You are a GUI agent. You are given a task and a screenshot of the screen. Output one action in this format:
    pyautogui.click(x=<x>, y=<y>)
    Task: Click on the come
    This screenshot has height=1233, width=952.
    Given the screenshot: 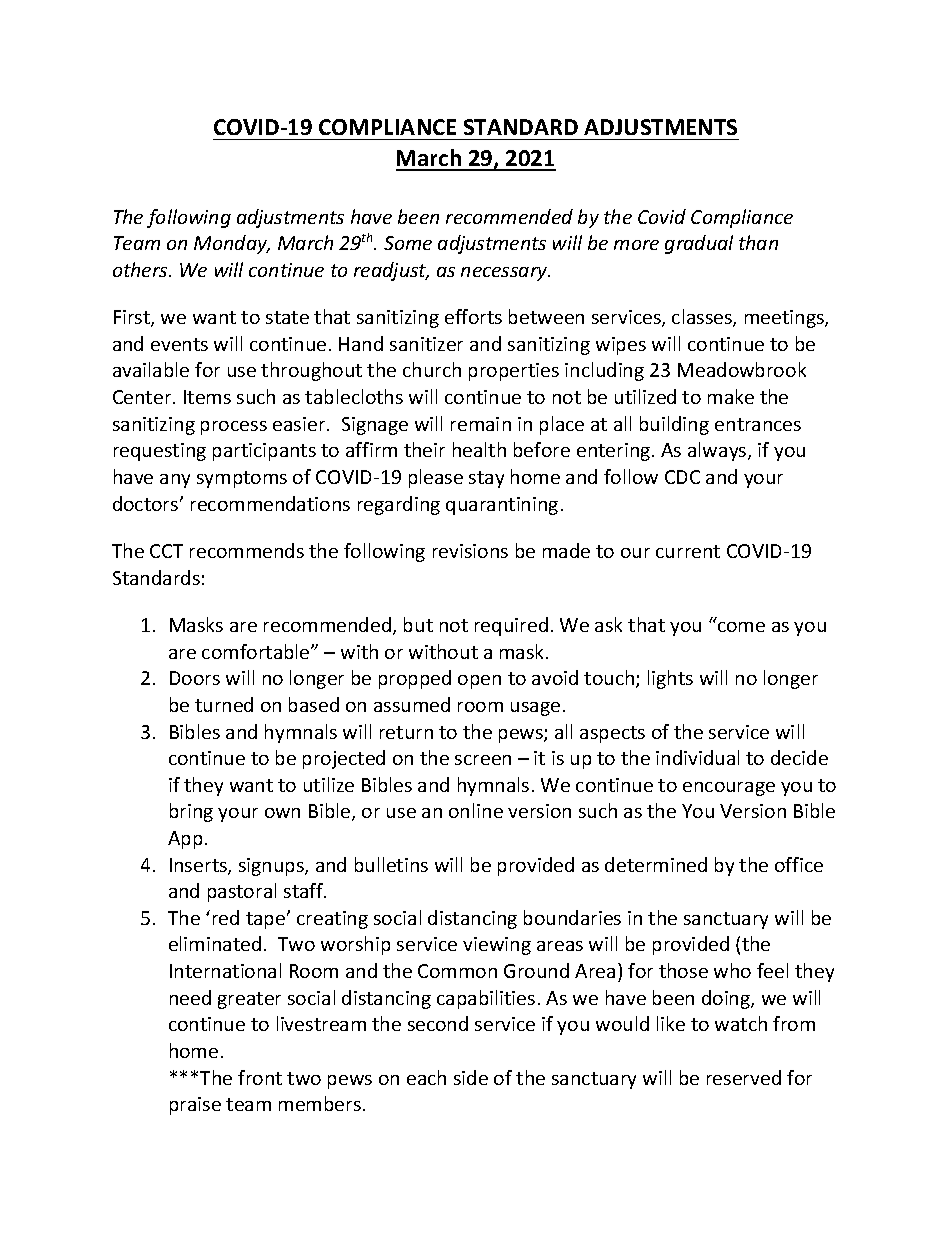 What is the action you would take?
    pyautogui.click(x=741, y=627)
